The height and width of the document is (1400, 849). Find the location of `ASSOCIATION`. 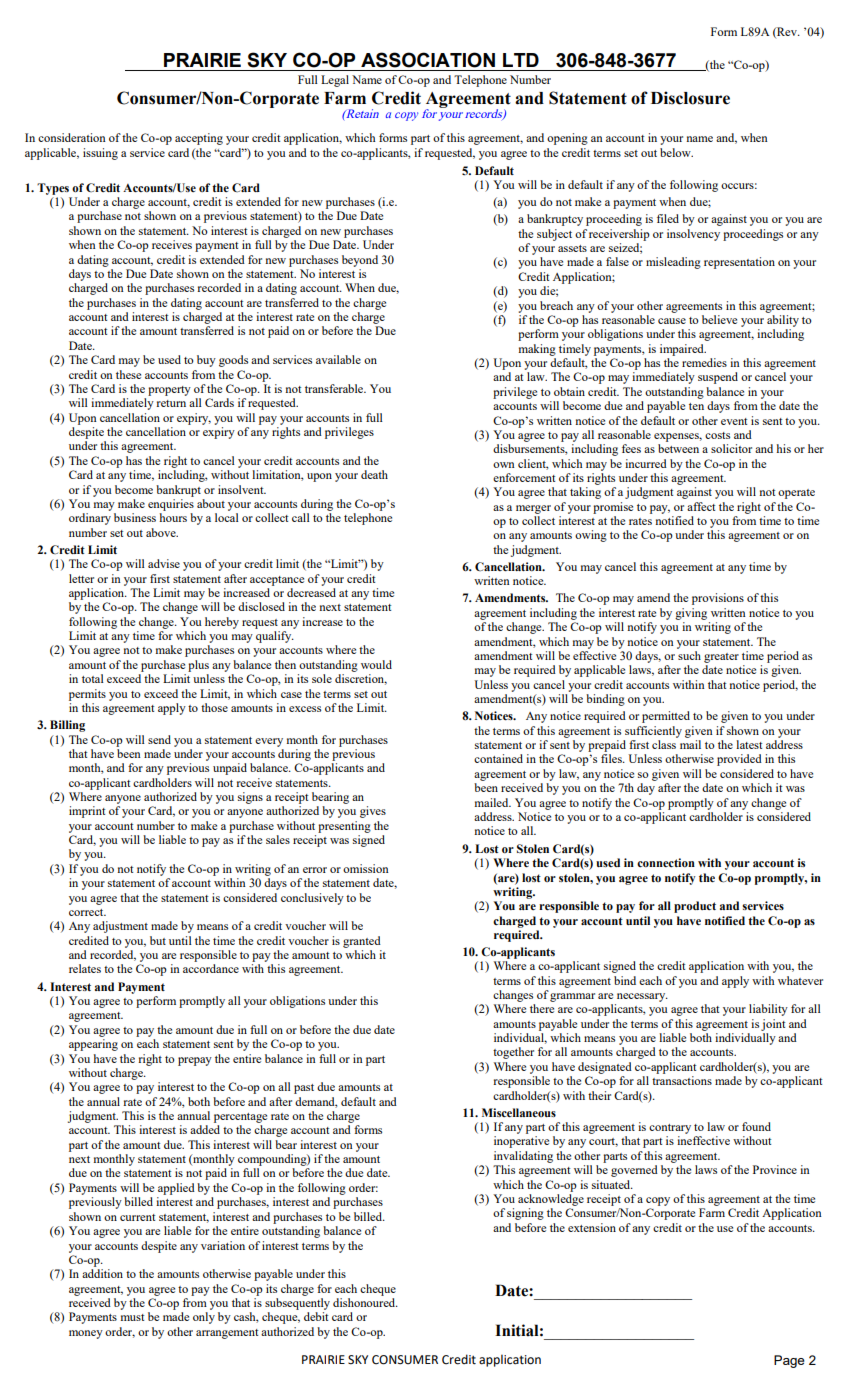

ASSOCIATION is located at coordinates (428, 60).
